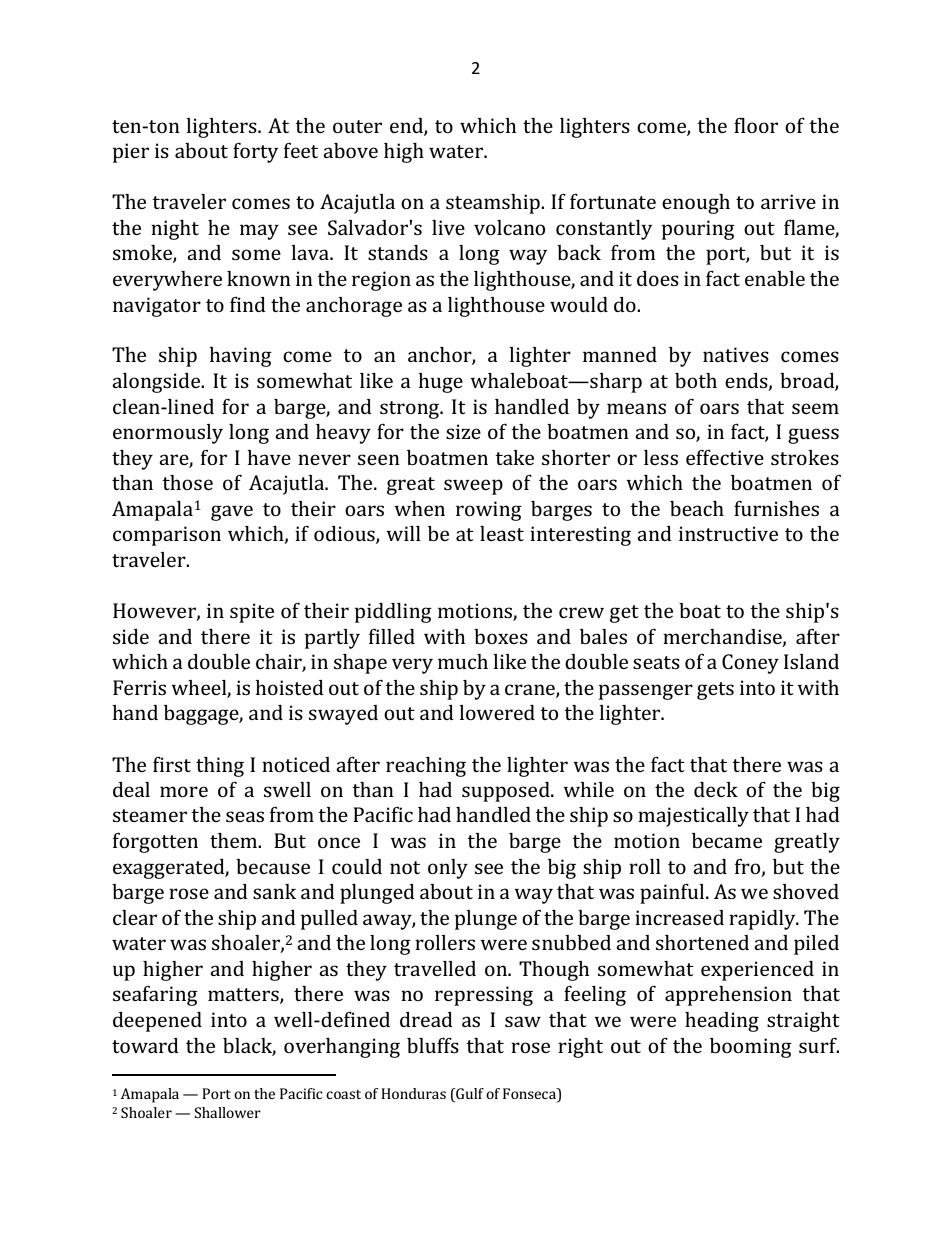 The height and width of the page is (1233, 952). I want to click on Gulf, so click(469, 1095).
